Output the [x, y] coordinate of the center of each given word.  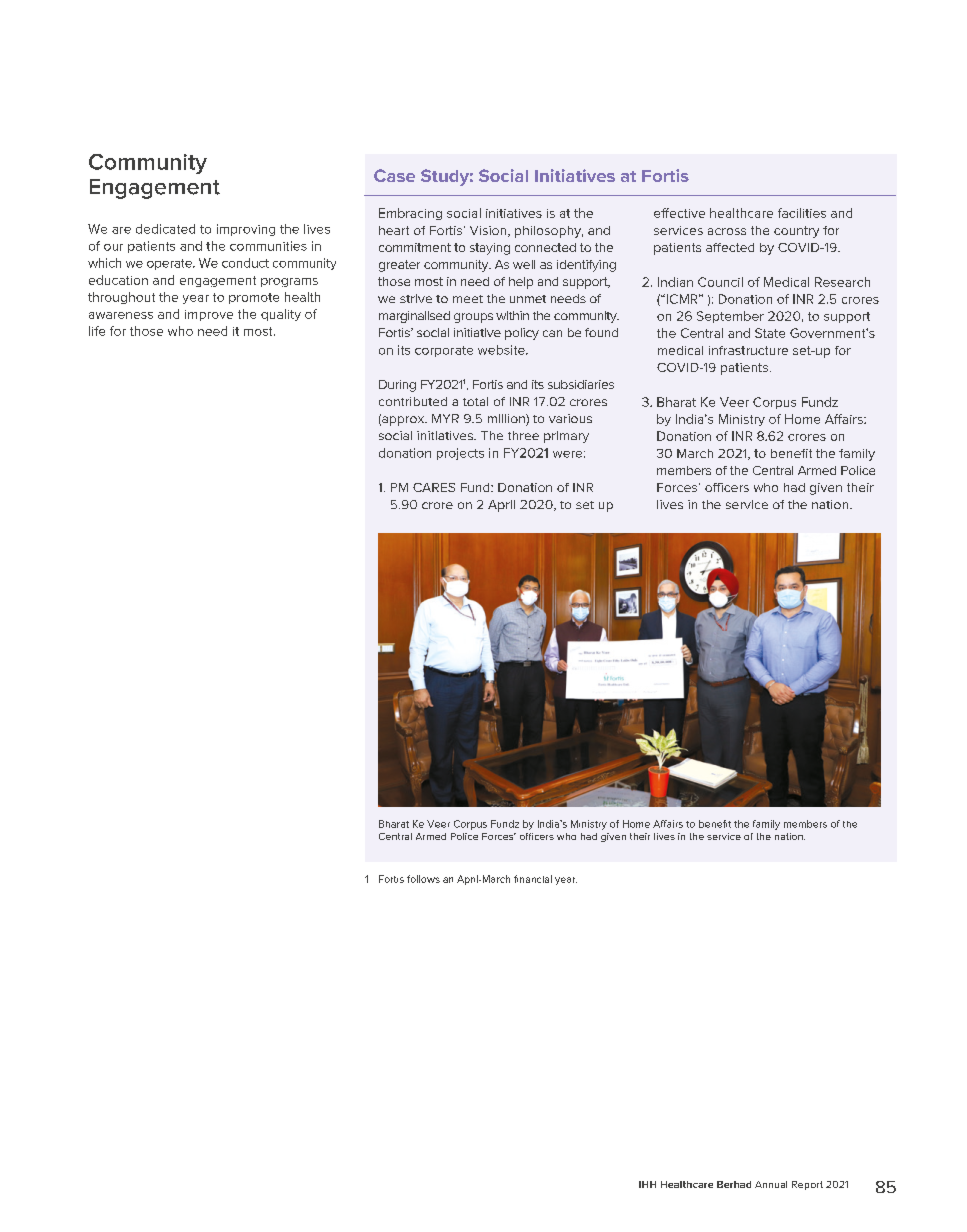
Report [807, 1185]
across [727, 231]
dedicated [165, 229]
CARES [434, 487]
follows [423, 879]
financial [533, 879]
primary [566, 437]
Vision [489, 231]
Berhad [734, 1184]
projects [460, 454]
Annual [771, 1184]
